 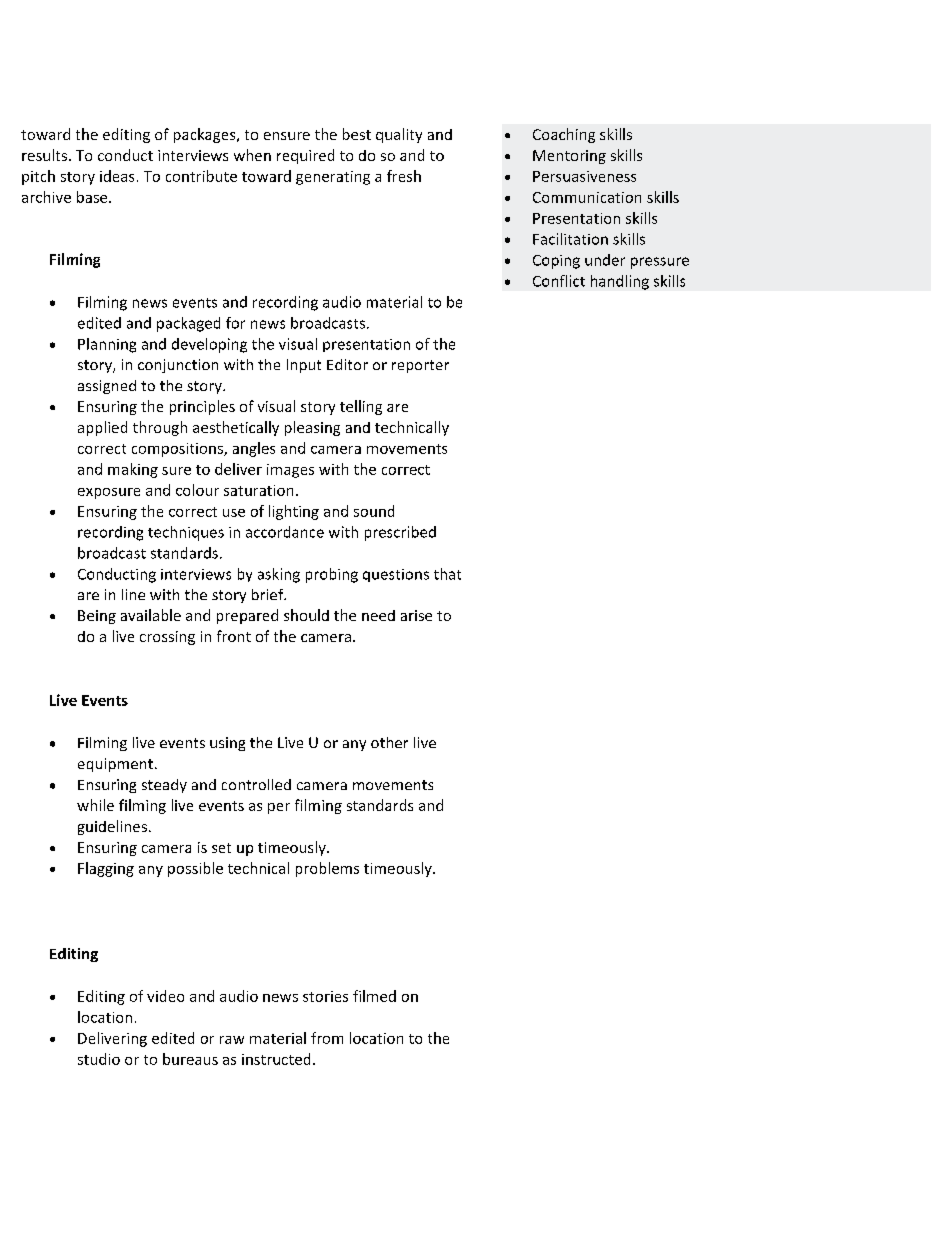 I want to click on Mentoring, so click(x=569, y=157).
